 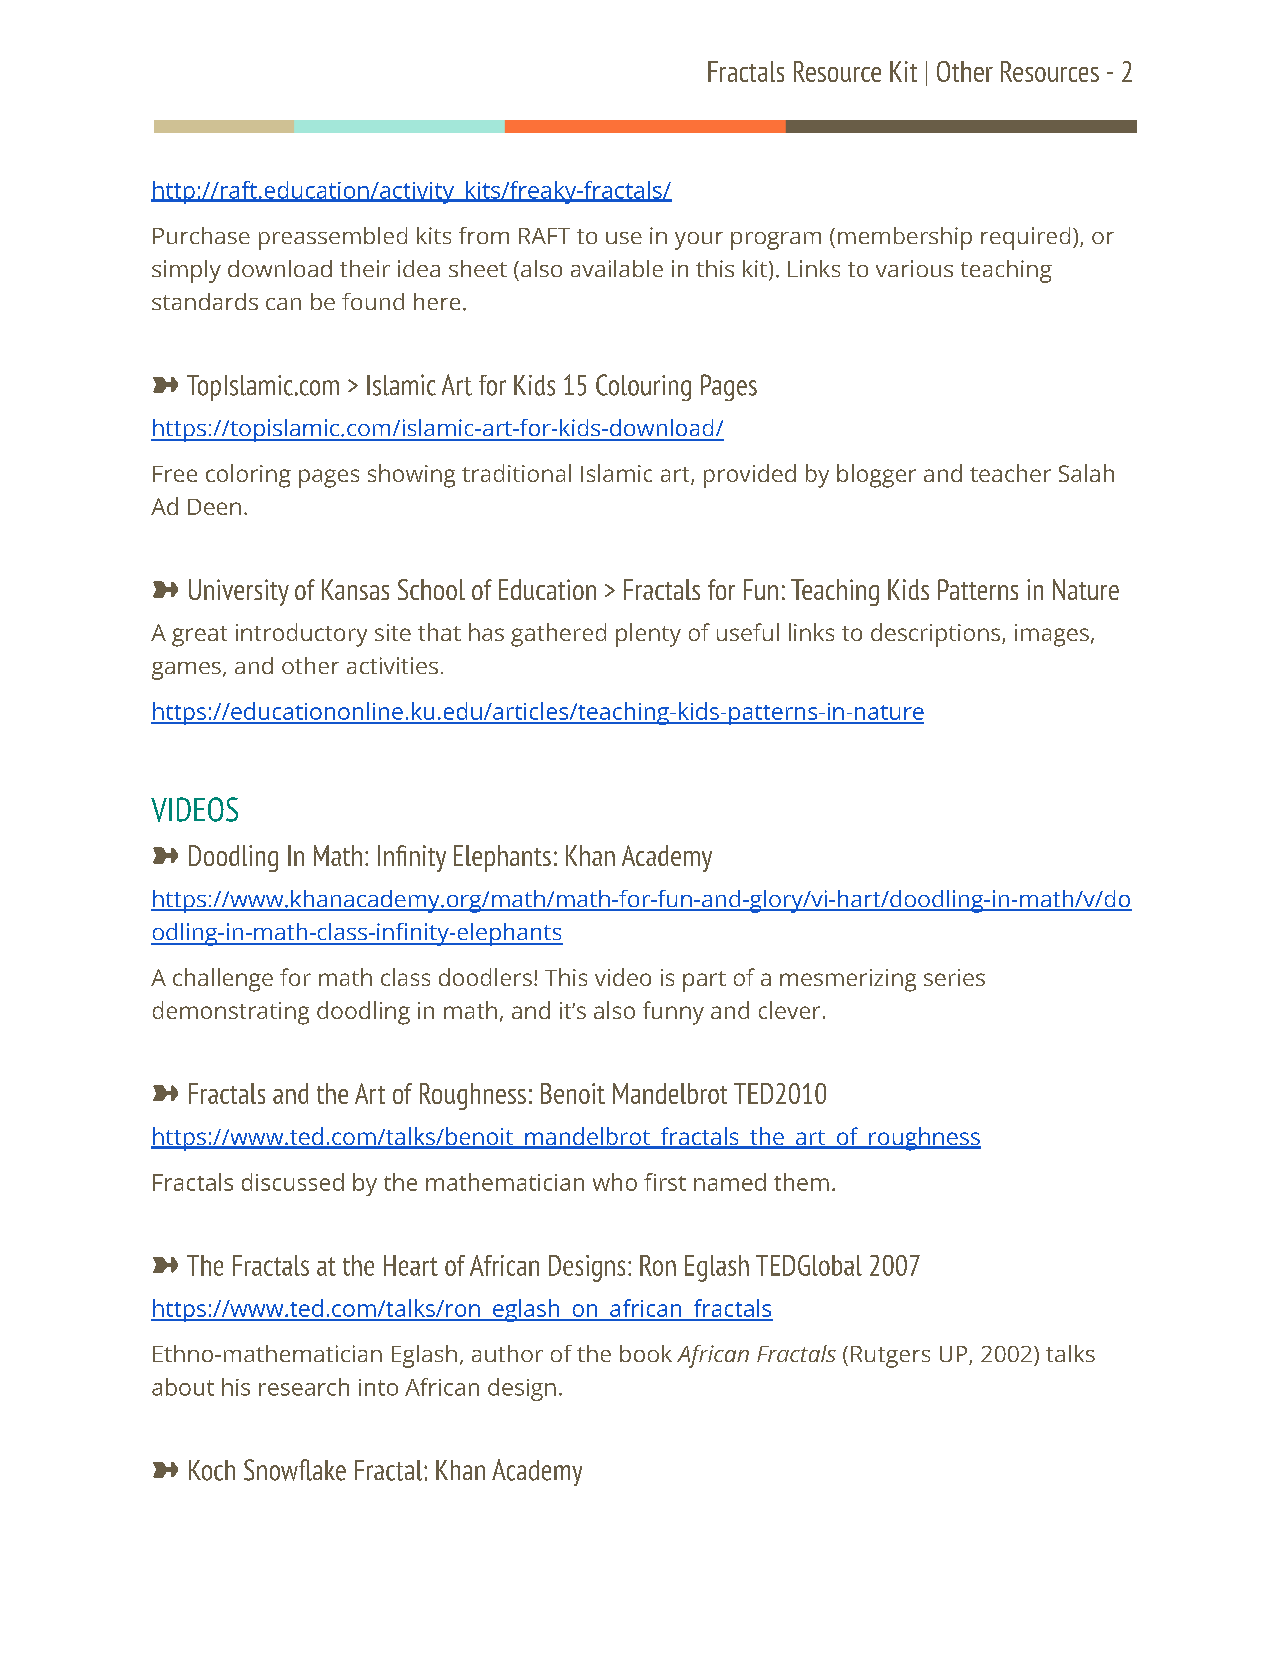 What do you see at coordinates (365, 268) in the screenshot?
I see `their` at bounding box center [365, 268].
